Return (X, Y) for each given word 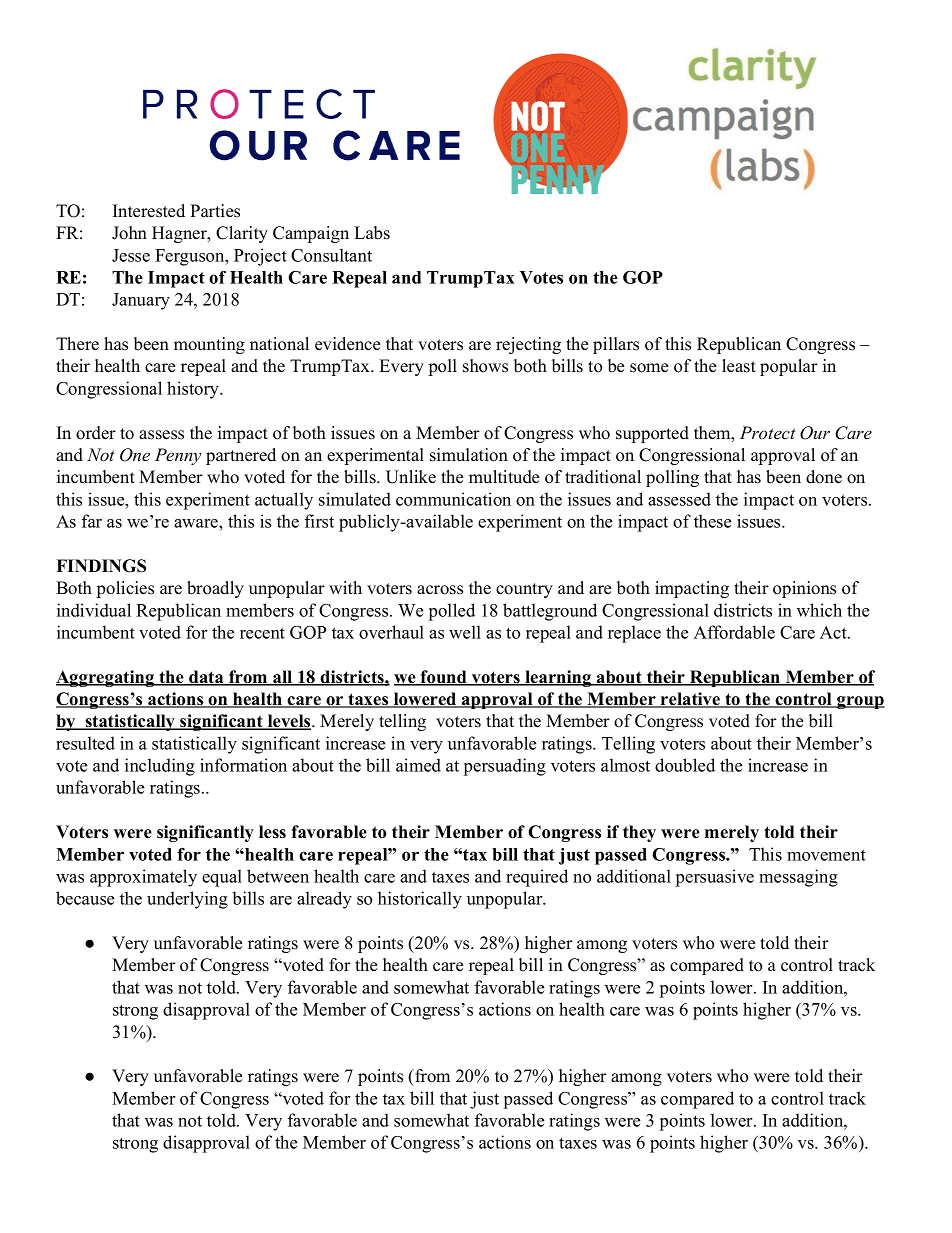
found (444, 678)
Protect (768, 433)
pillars (616, 345)
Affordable (734, 632)
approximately (143, 878)
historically (420, 900)
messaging (798, 878)
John (129, 233)
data (206, 678)
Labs (372, 233)
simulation (469, 455)
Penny (178, 456)
